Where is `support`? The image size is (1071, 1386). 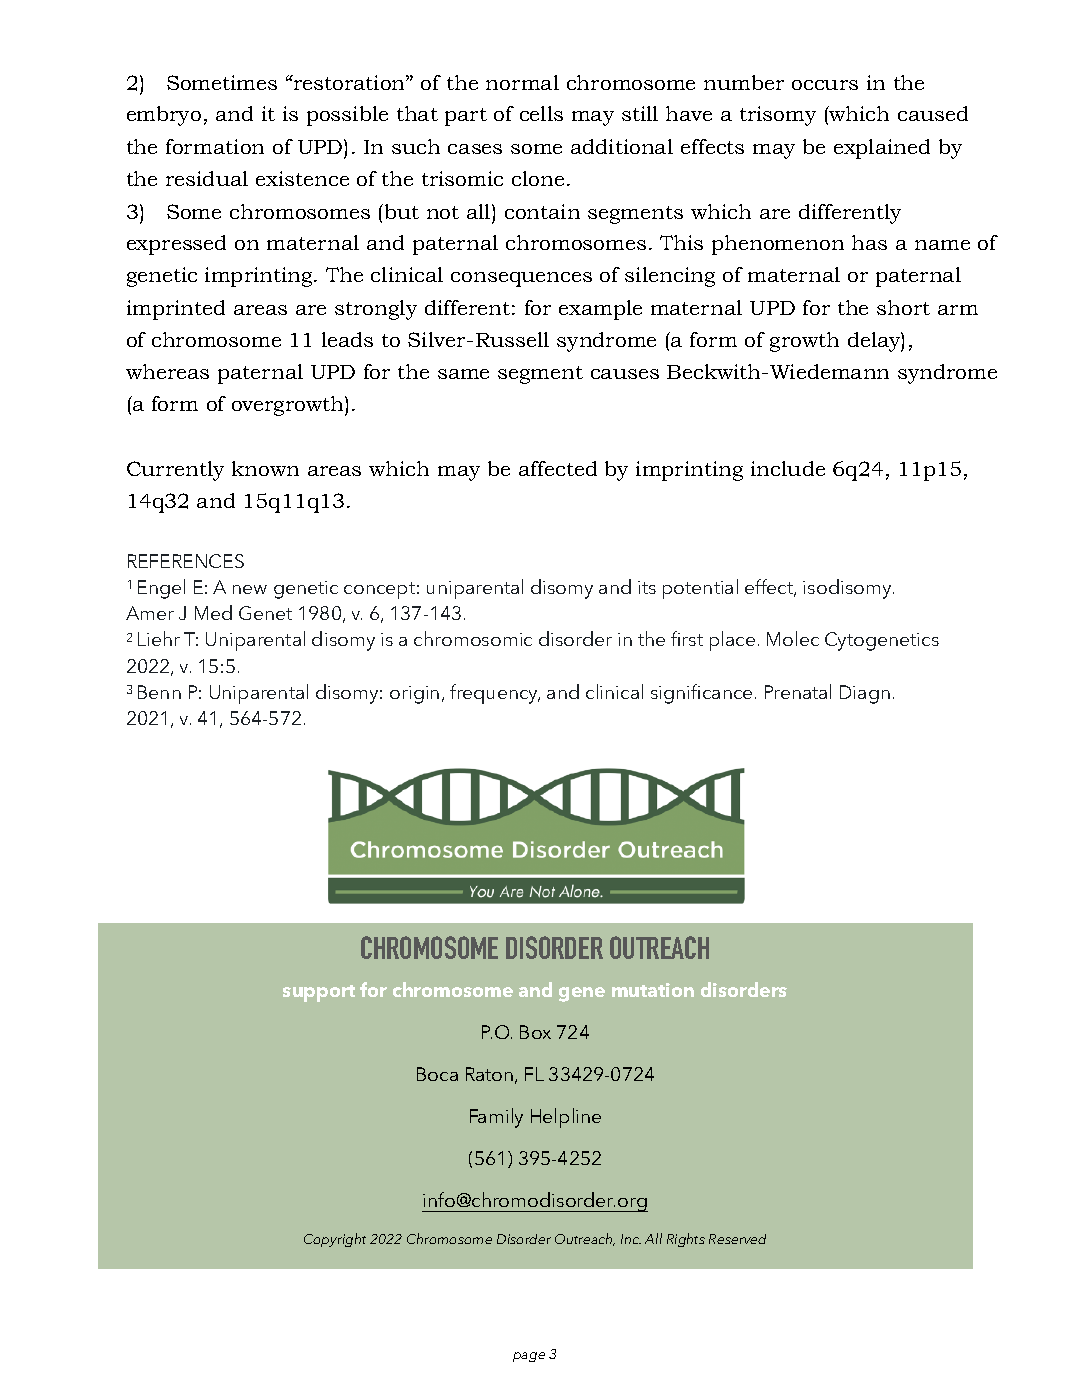 support is located at coordinates (319, 993).
